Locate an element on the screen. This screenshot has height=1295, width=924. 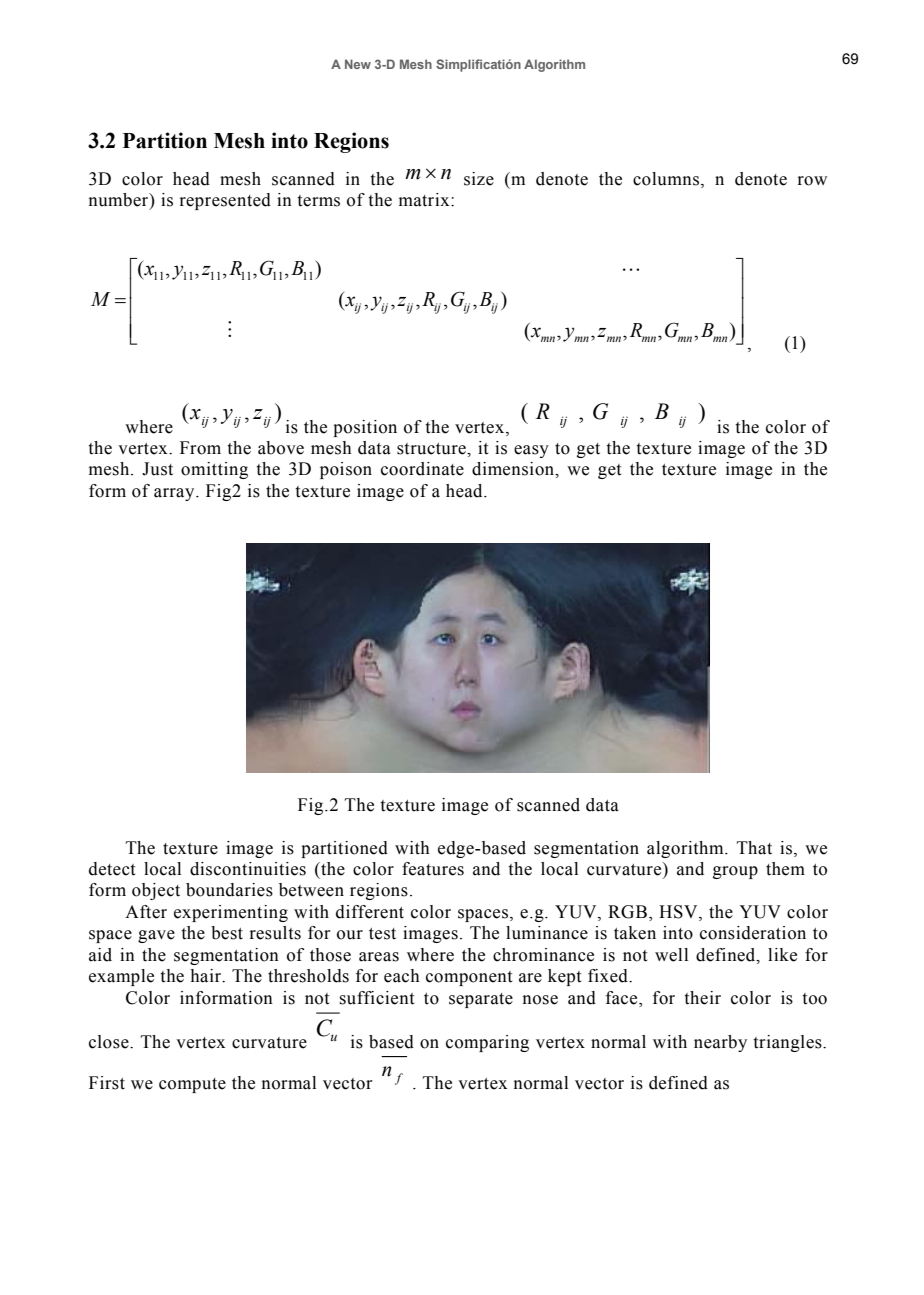
structure is located at coordinates (432, 449).
